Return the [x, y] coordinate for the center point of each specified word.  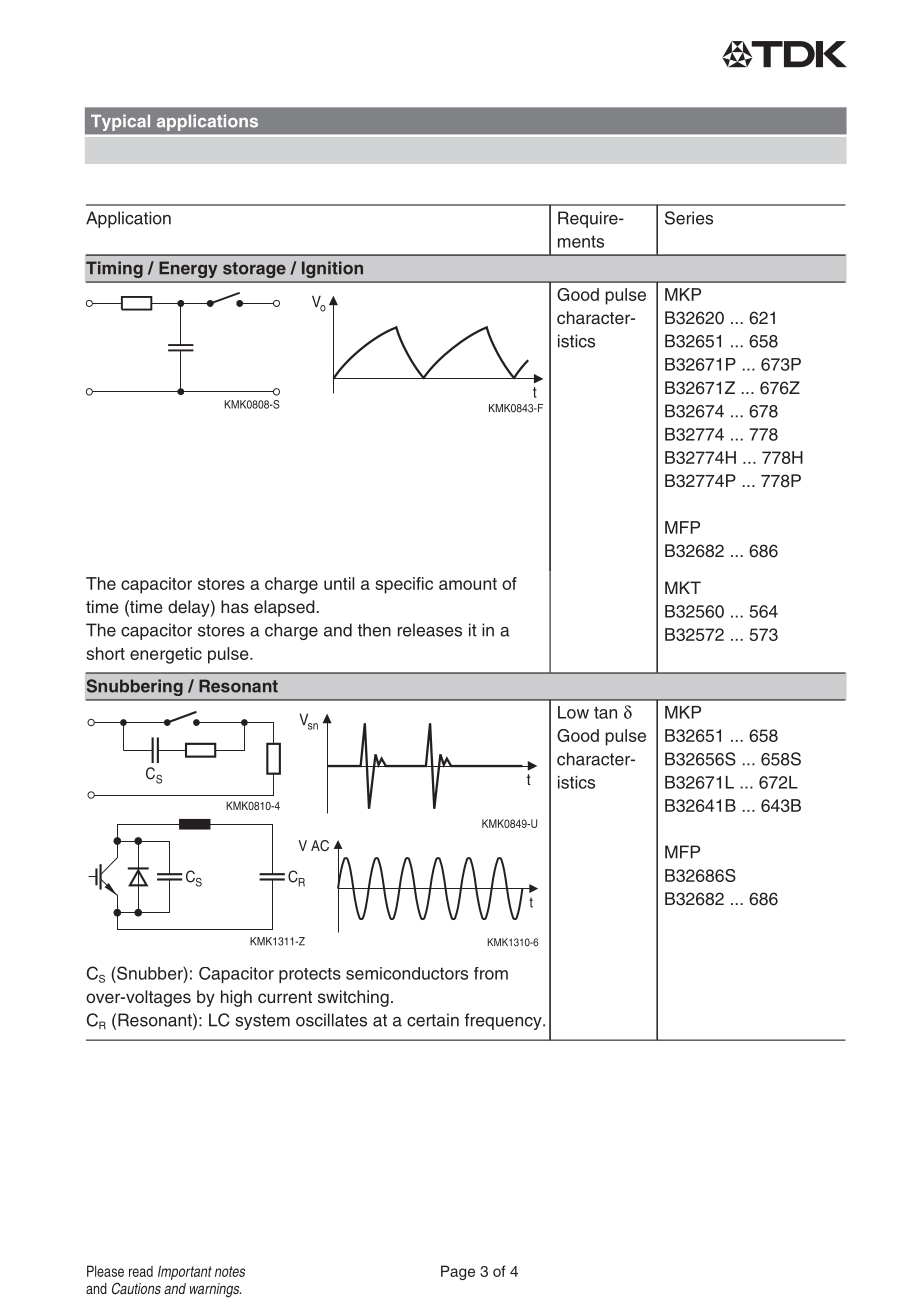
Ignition [332, 270]
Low [573, 712]
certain [433, 1020]
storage [254, 270]
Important [185, 1272]
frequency [504, 1021]
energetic [166, 655]
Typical [120, 122]
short [105, 653]
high [236, 998]
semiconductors [407, 973]
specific [404, 585]
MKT [683, 587]
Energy [188, 270]
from [491, 973]
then [374, 630]
